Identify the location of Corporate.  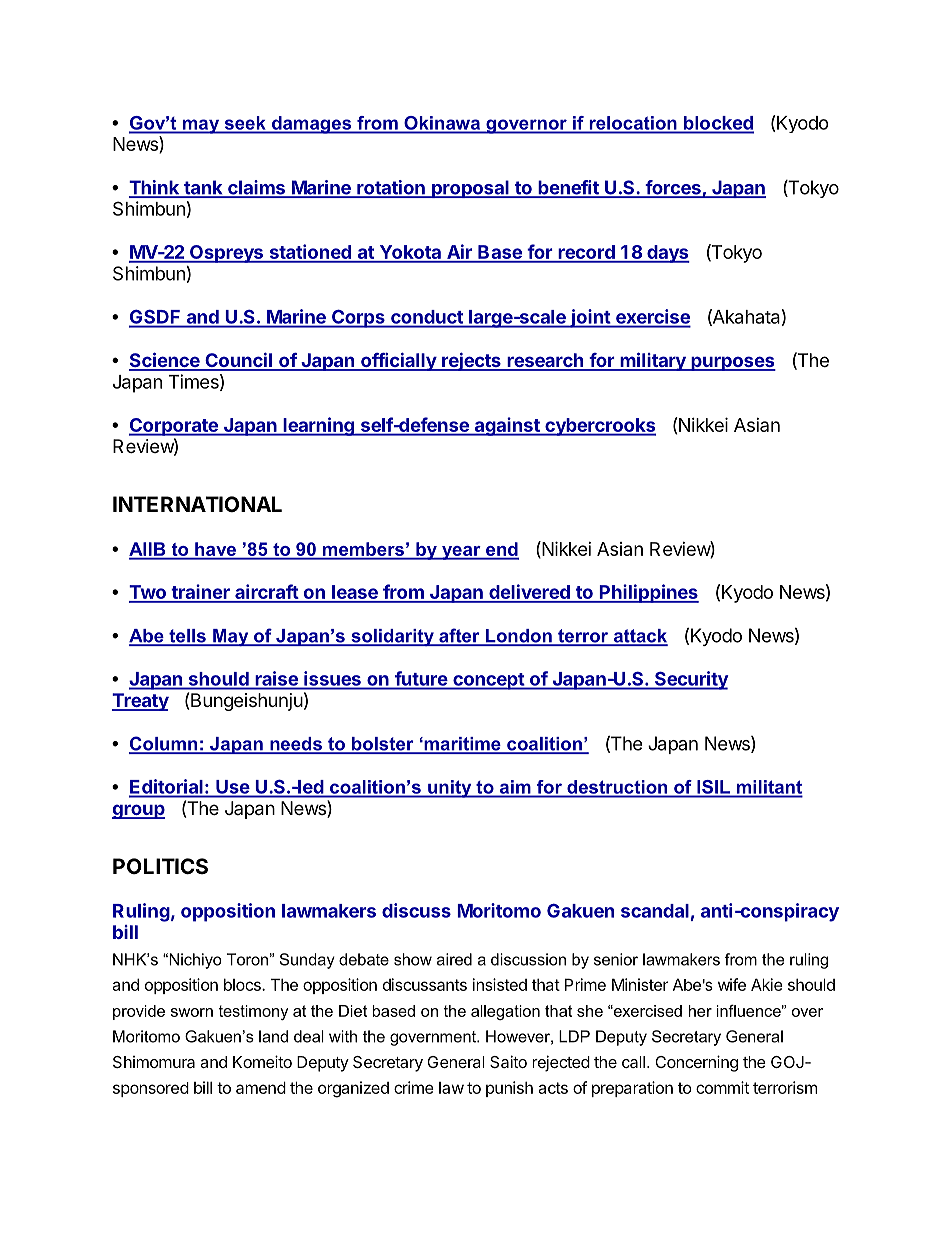
(174, 427).
